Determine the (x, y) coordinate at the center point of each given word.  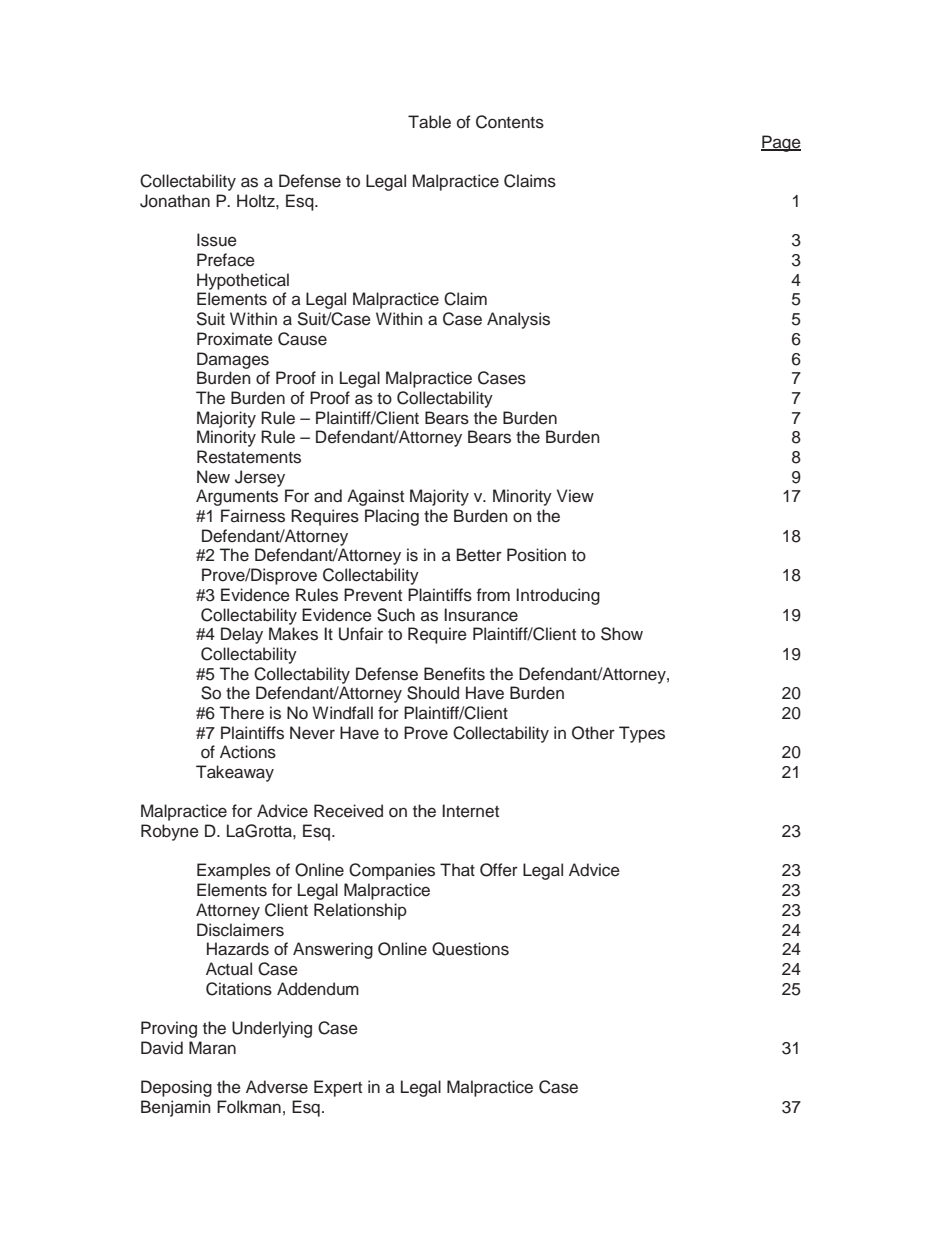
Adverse (277, 1087)
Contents (510, 122)
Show (622, 634)
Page (781, 143)
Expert (338, 1088)
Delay (242, 635)
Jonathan (175, 201)
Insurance (481, 615)
